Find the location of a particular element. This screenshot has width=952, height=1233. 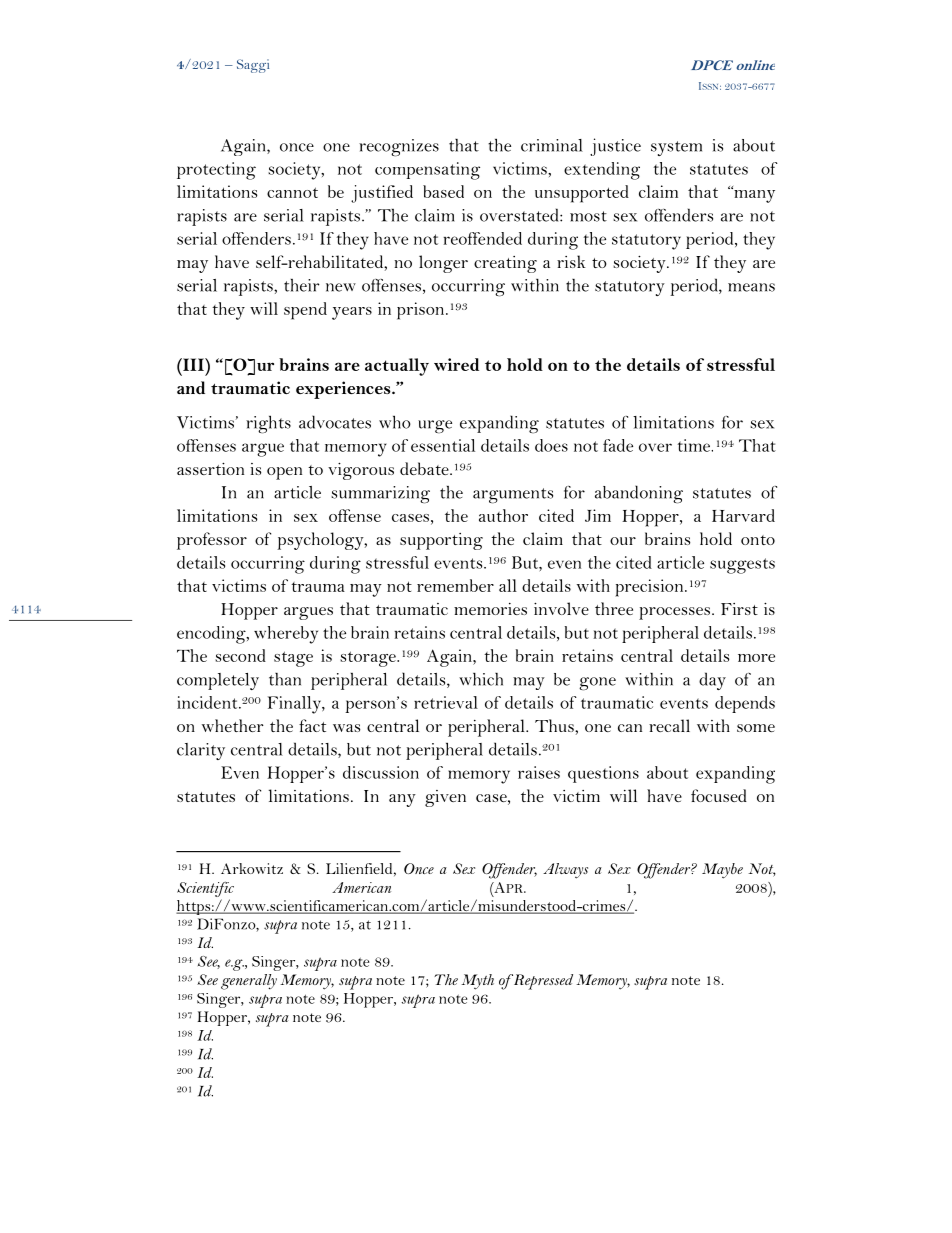

suggests is located at coordinates (742, 566).
